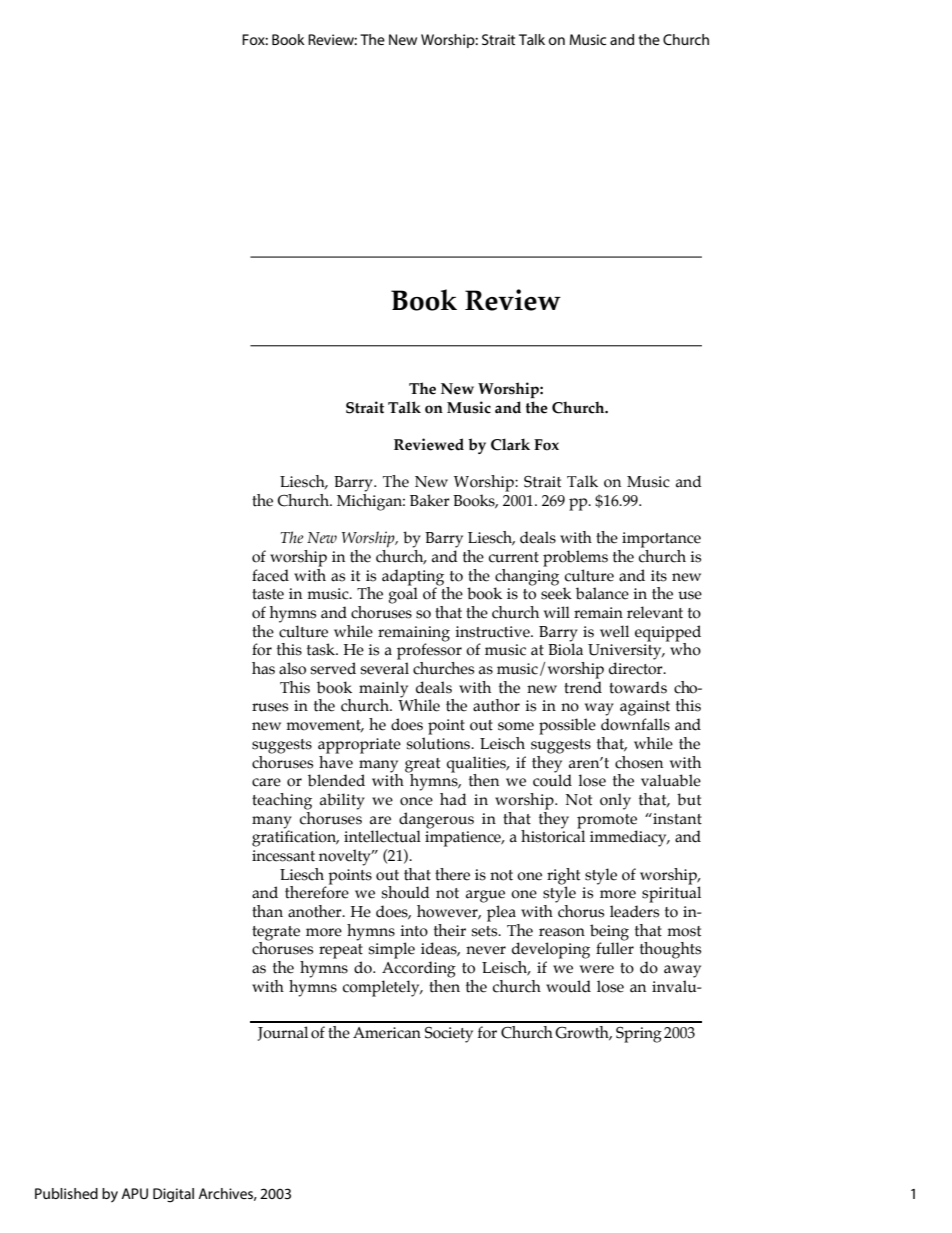  What do you see at coordinates (430, 500) in the screenshot?
I see `Baker` at bounding box center [430, 500].
